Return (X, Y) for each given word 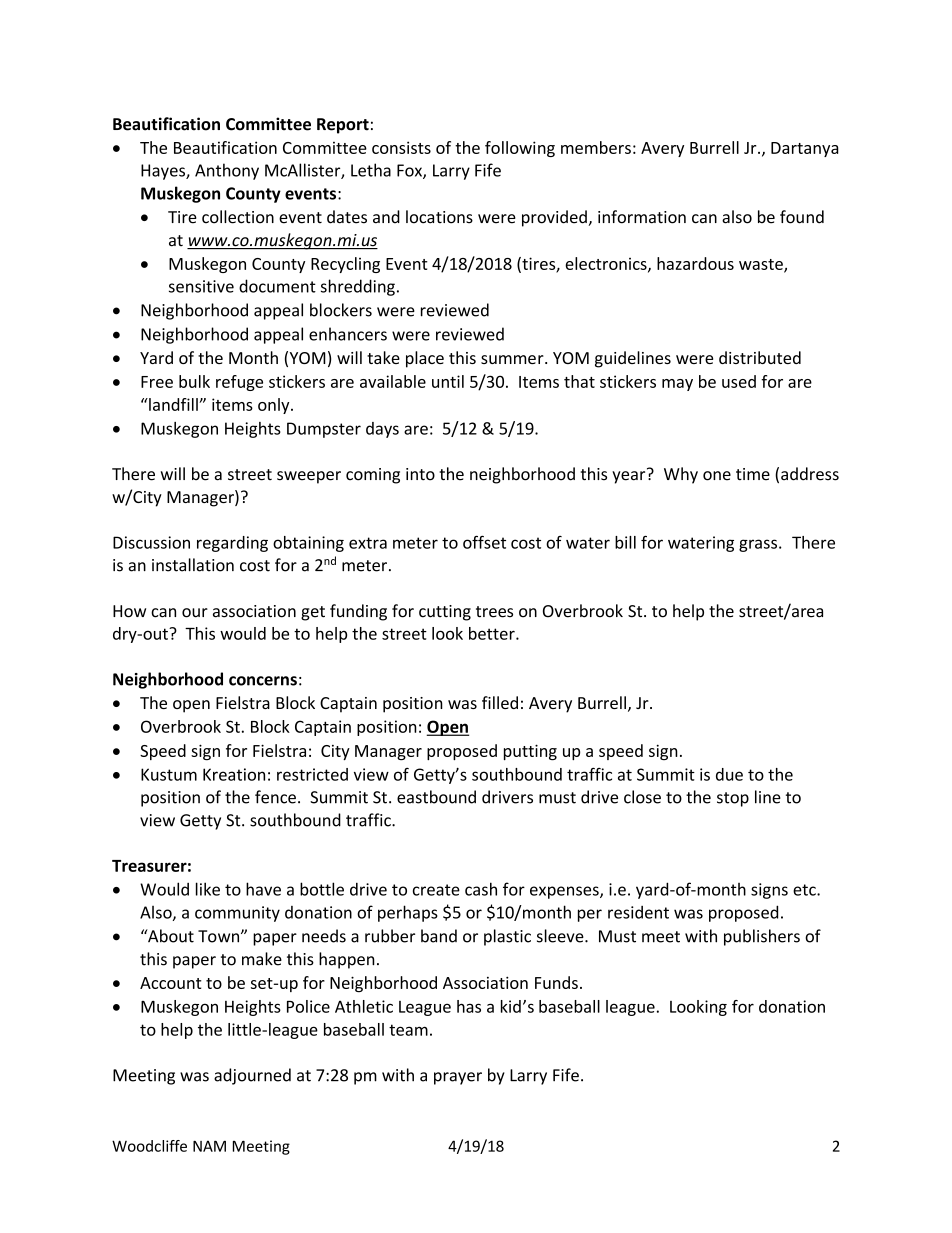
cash (481, 889)
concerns (263, 681)
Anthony (227, 171)
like (208, 889)
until (448, 381)
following (520, 149)
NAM (209, 1146)
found (802, 217)
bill (625, 542)
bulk (194, 381)
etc (805, 890)
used (739, 381)
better (493, 633)
